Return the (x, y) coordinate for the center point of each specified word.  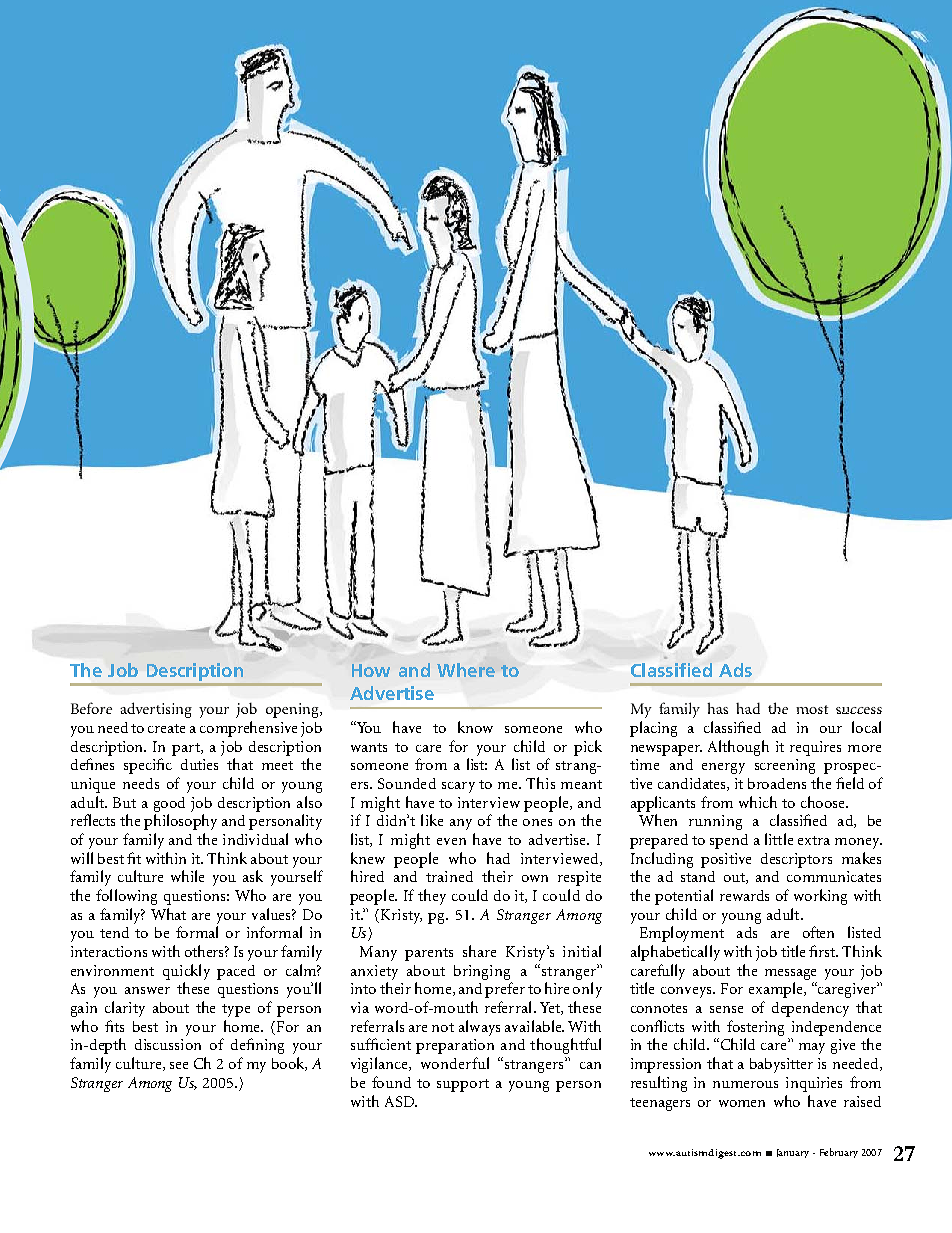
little (779, 839)
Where (466, 670)
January (793, 1153)
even (451, 841)
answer (147, 990)
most (812, 709)
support (463, 1085)
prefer (505, 990)
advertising (156, 710)
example (777, 990)
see (179, 1065)
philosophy (180, 822)
